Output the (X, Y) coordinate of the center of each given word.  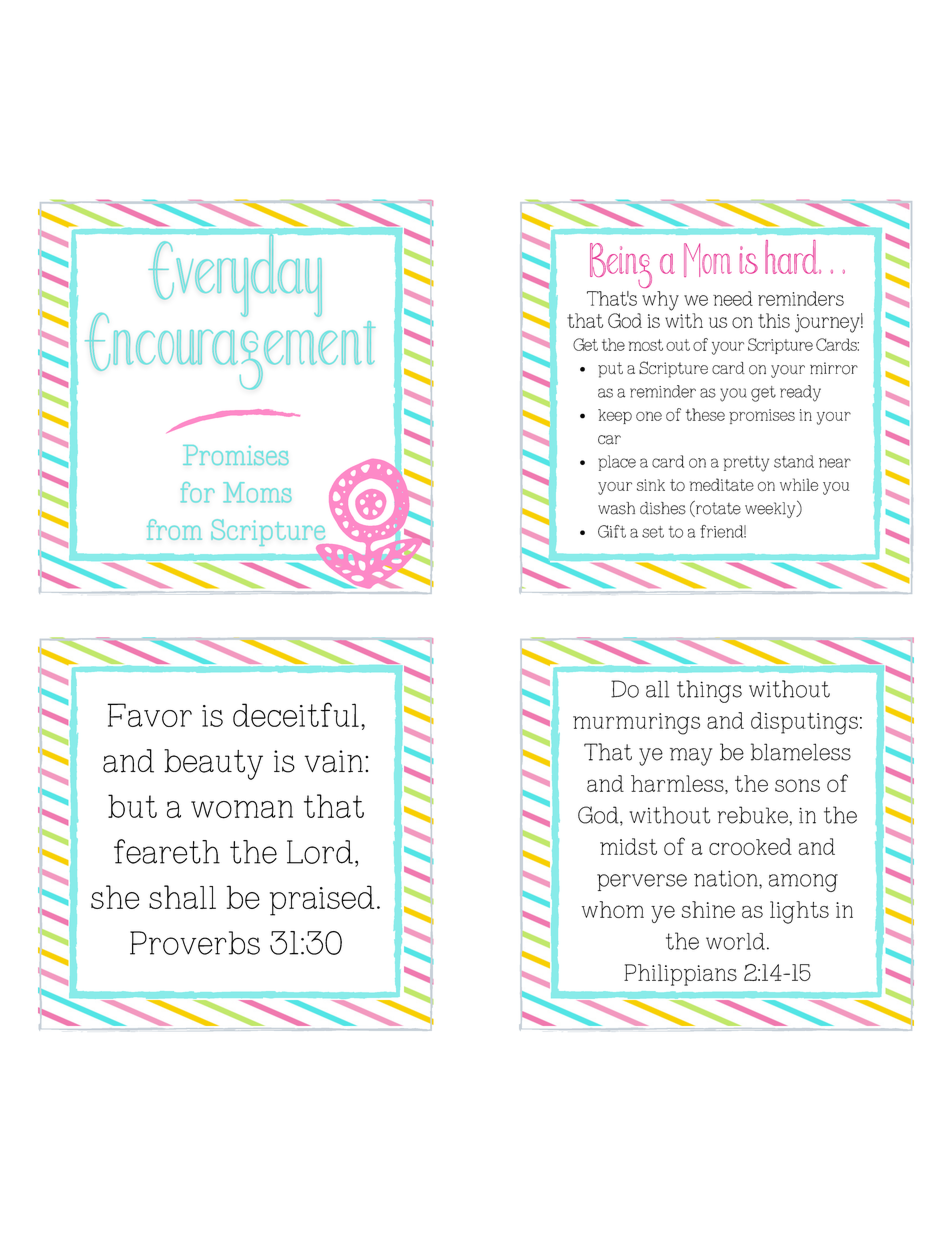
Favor (149, 715)
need (733, 298)
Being (620, 268)
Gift (612, 531)
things (709, 691)
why (660, 301)
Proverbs (195, 943)
